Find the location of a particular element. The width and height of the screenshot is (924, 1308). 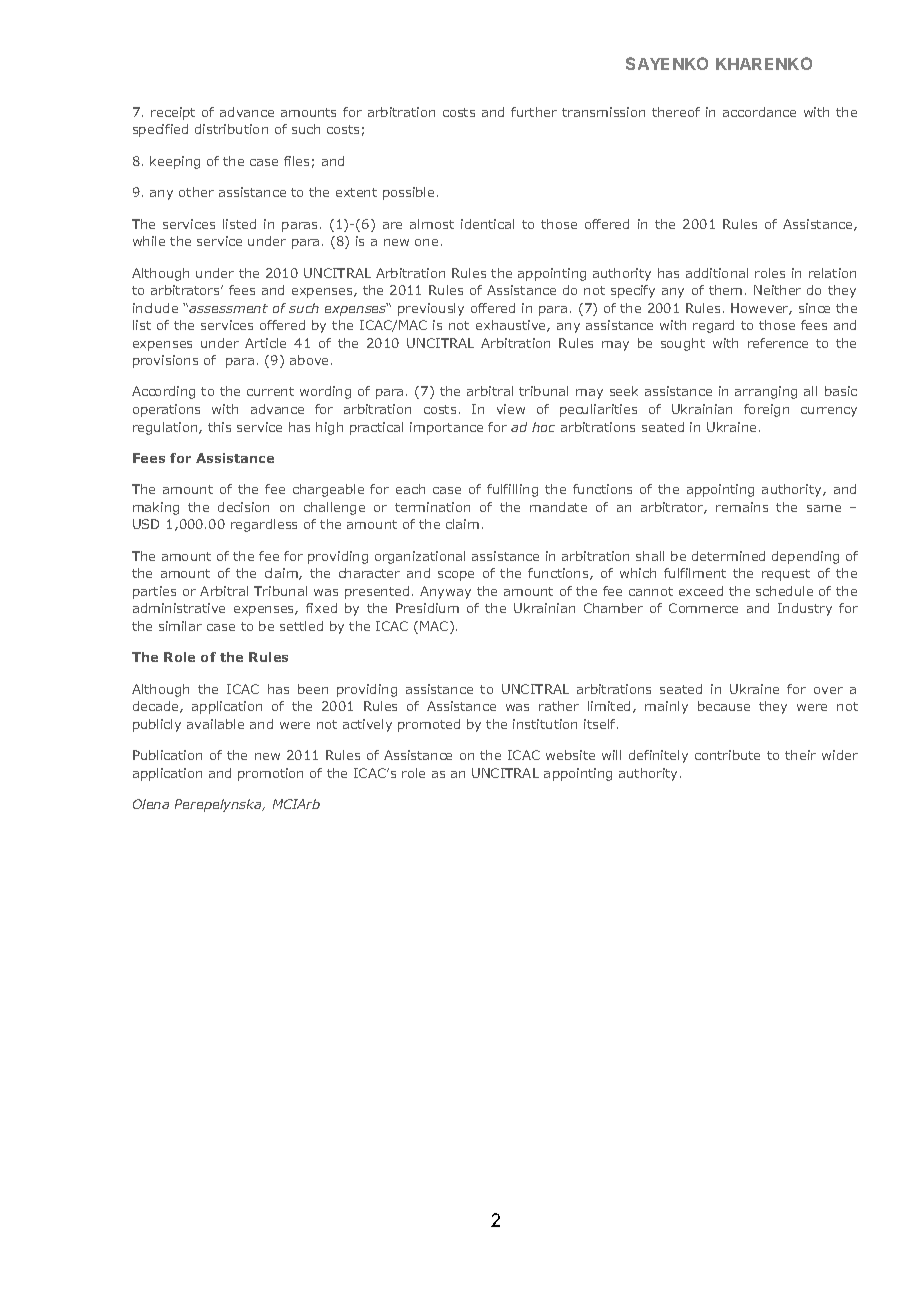

website is located at coordinates (570, 755).
